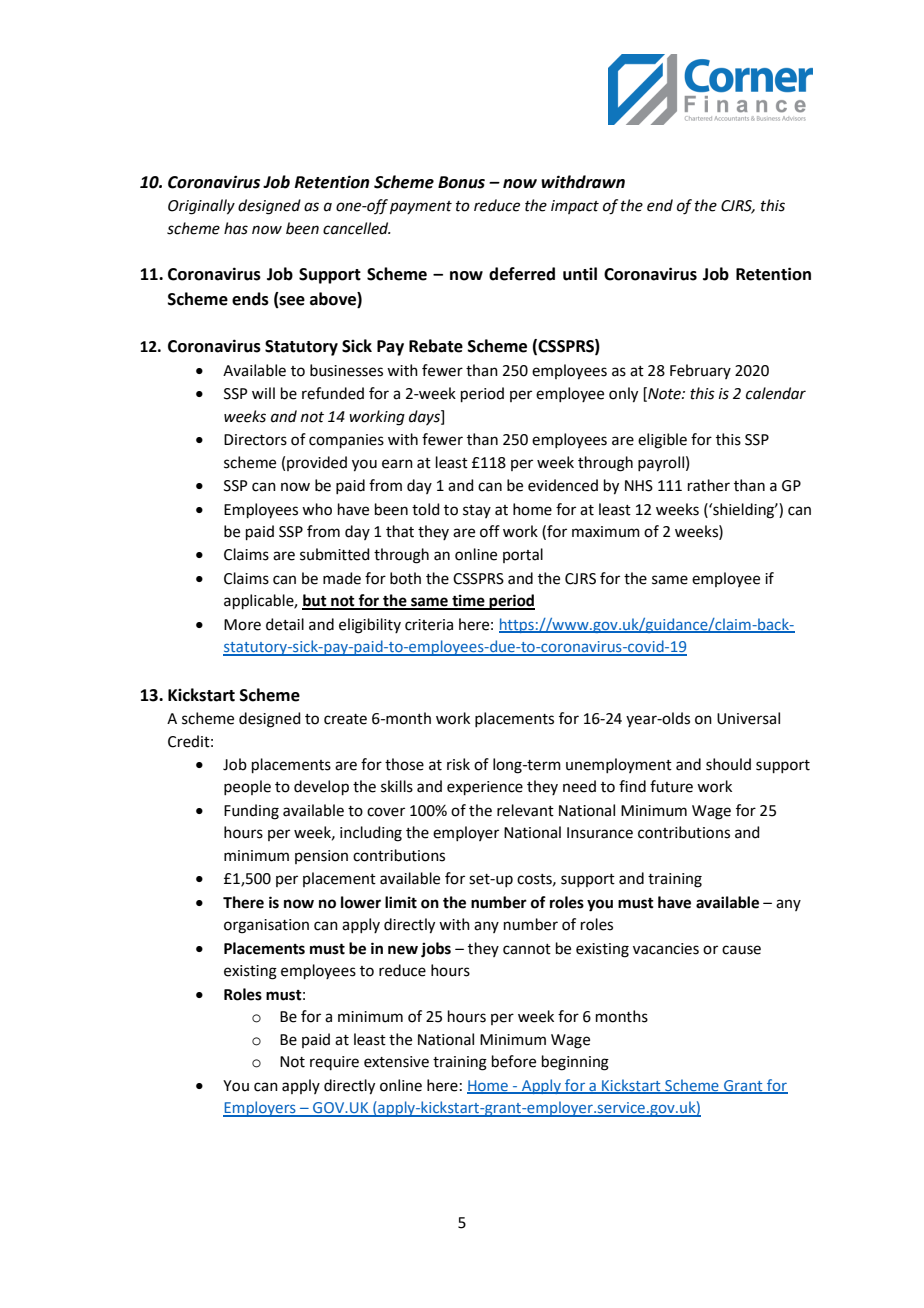 The height and width of the page is (1308, 924). Describe the element at coordinates (709, 485) in the page. I see `rather` at that location.
